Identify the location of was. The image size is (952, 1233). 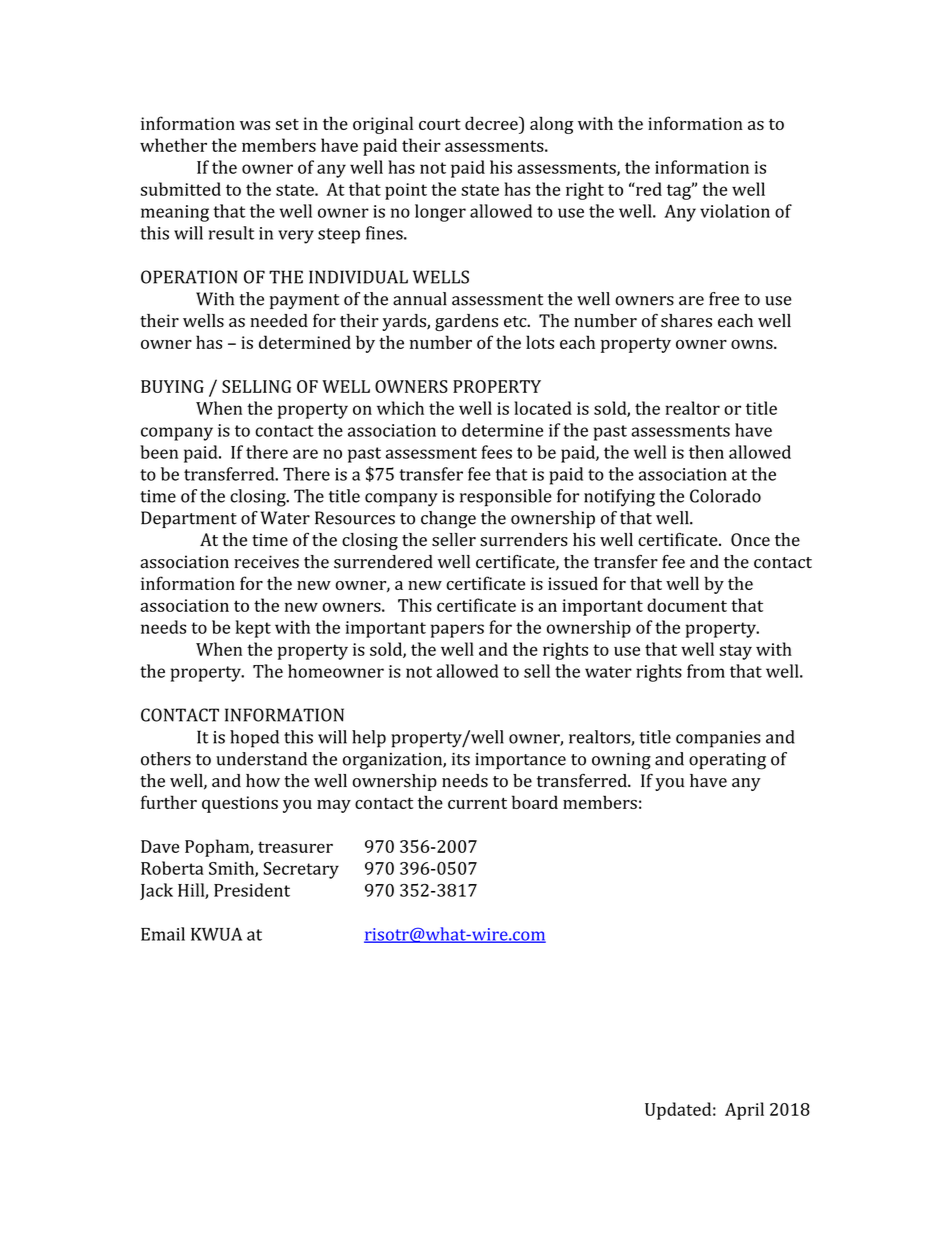
(255, 125).
